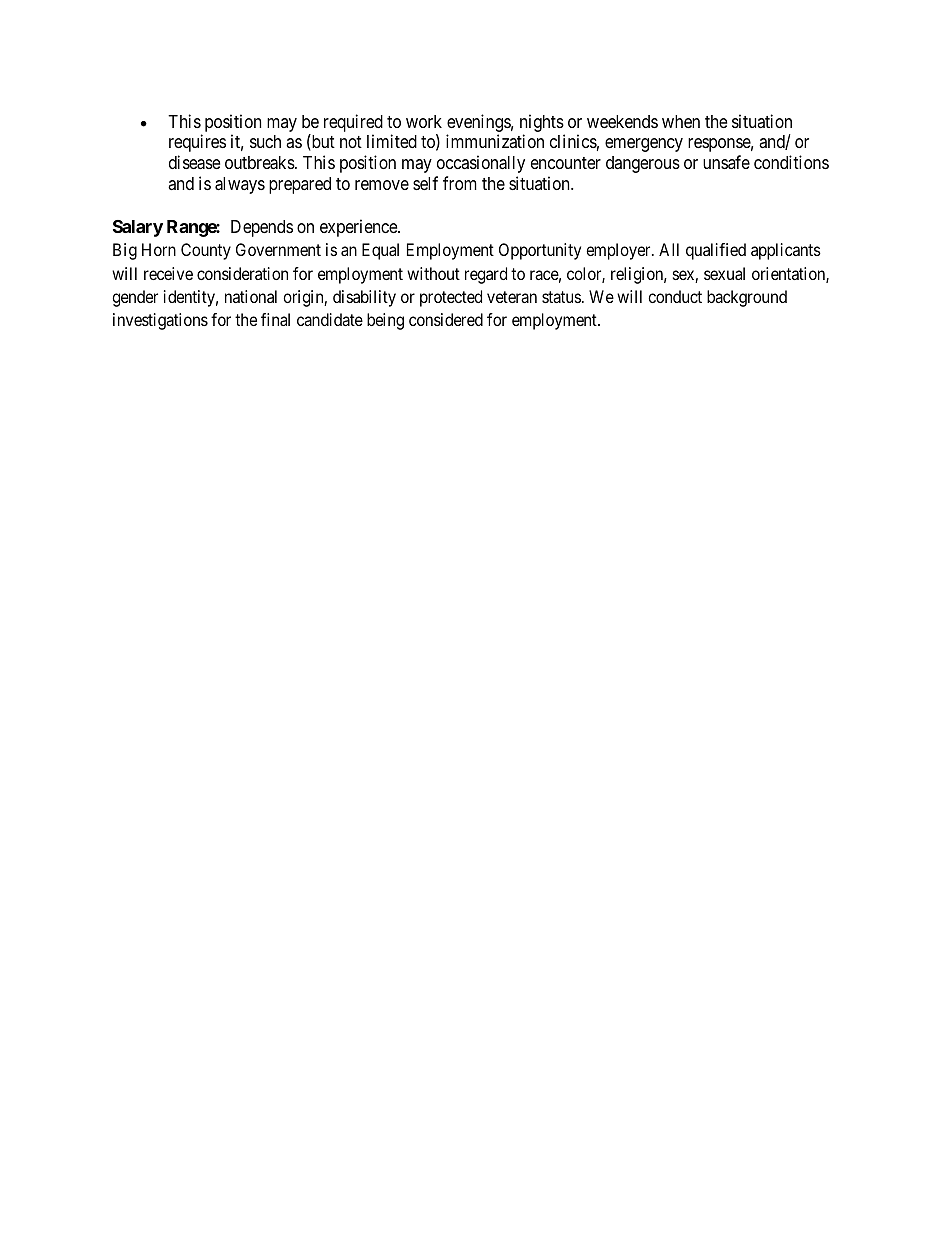 This document has width=952, height=1233. What do you see at coordinates (446, 319) in the document?
I see `considered` at bounding box center [446, 319].
